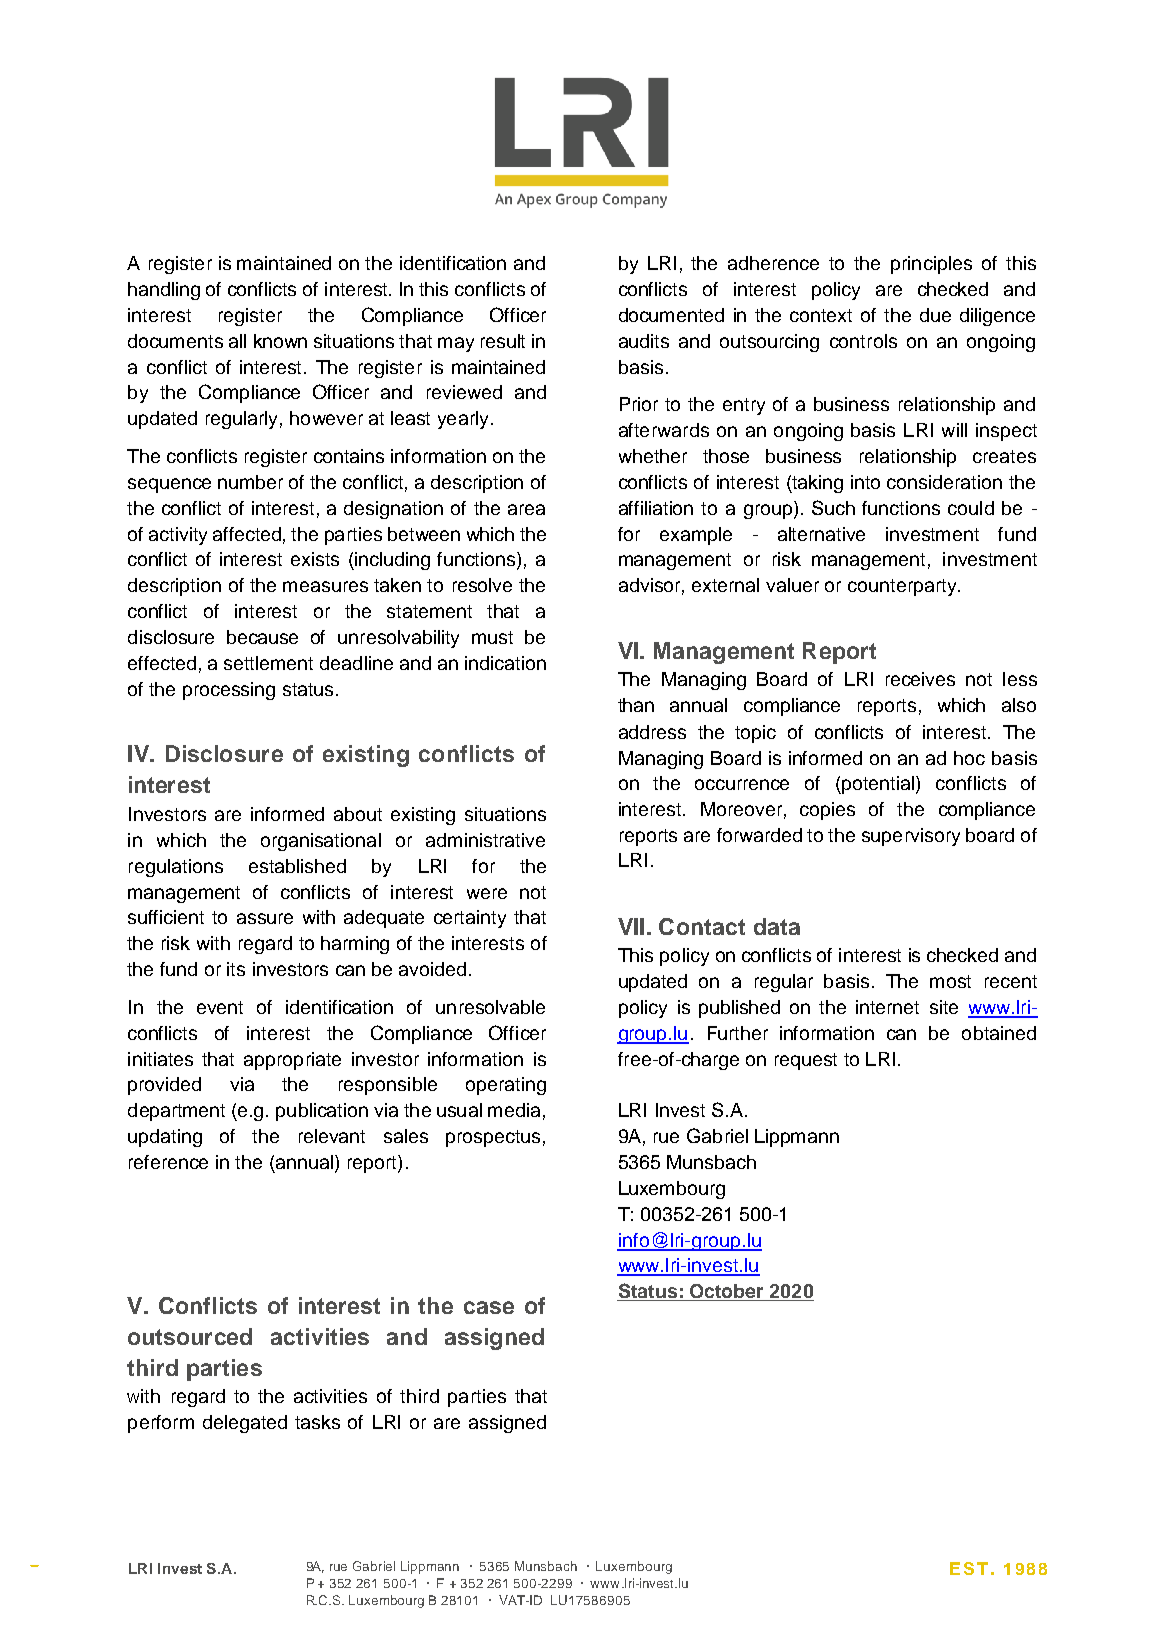  Describe the element at coordinates (644, 341) in the document. I see `audits` at that location.
